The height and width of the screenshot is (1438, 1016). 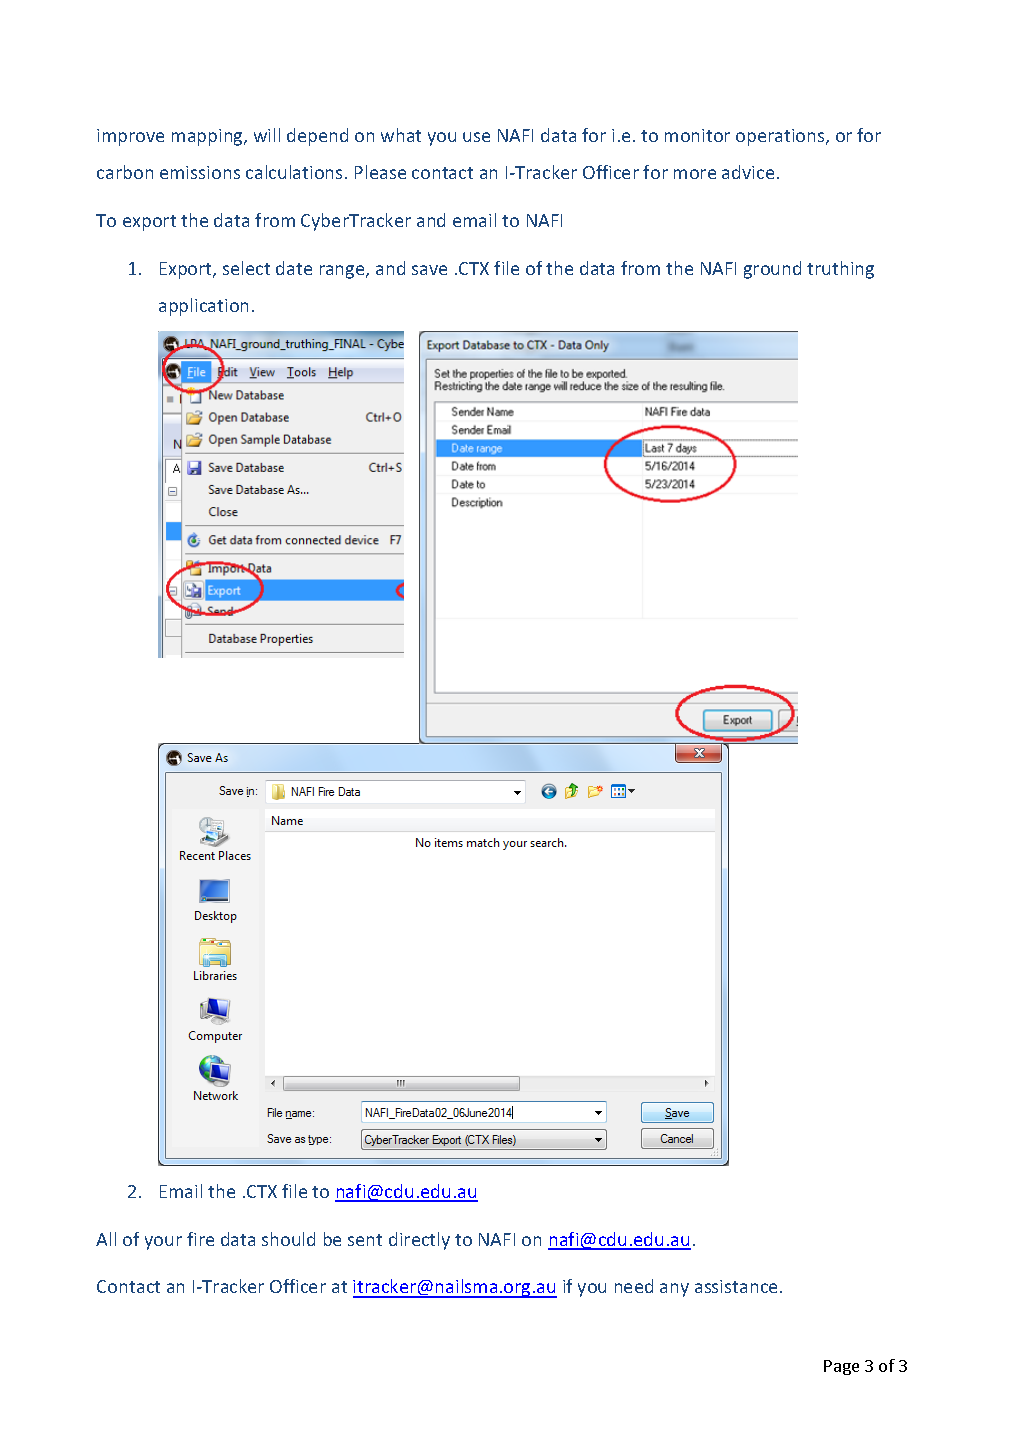 What do you see at coordinates (419, 1241) in the screenshot?
I see `directly` at bounding box center [419, 1241].
